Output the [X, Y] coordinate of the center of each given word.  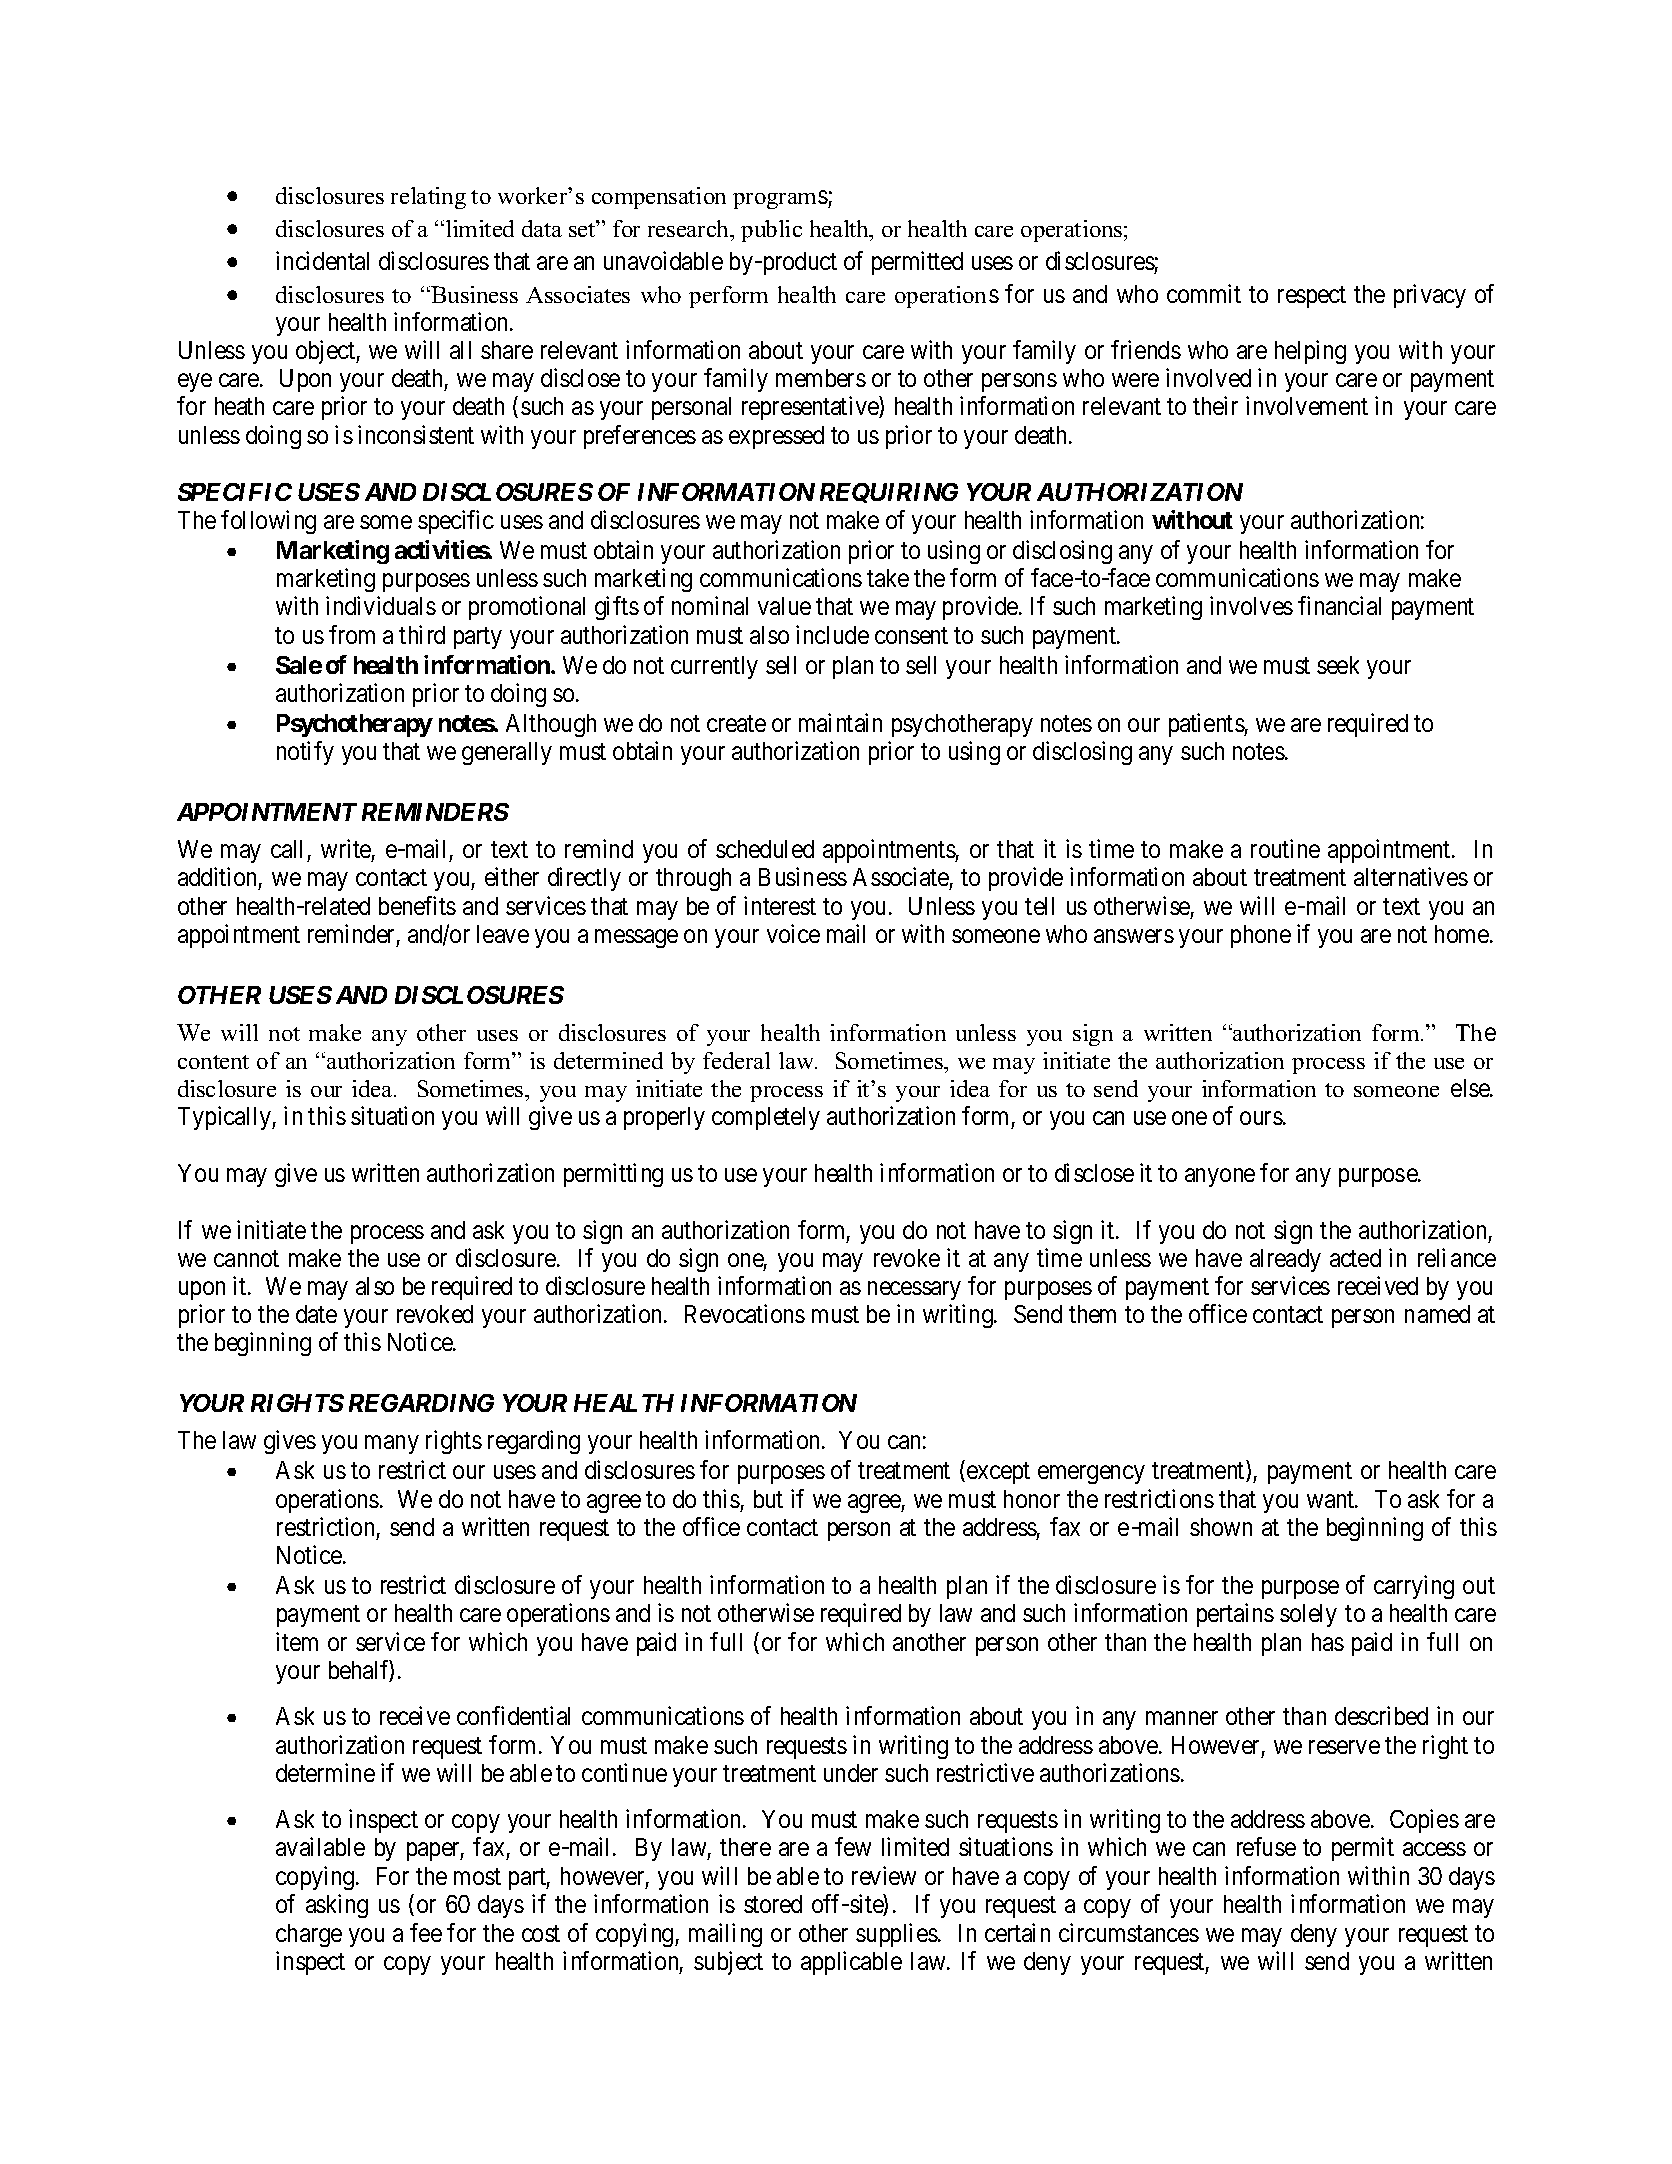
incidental [322, 260]
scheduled [765, 849]
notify [305, 753]
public [771, 231]
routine [1285, 848]
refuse [1266, 1846]
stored [773, 1904]
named [1437, 1314]
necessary [914, 1291]
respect [1312, 297]
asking [337, 1906]
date [316, 1314]
